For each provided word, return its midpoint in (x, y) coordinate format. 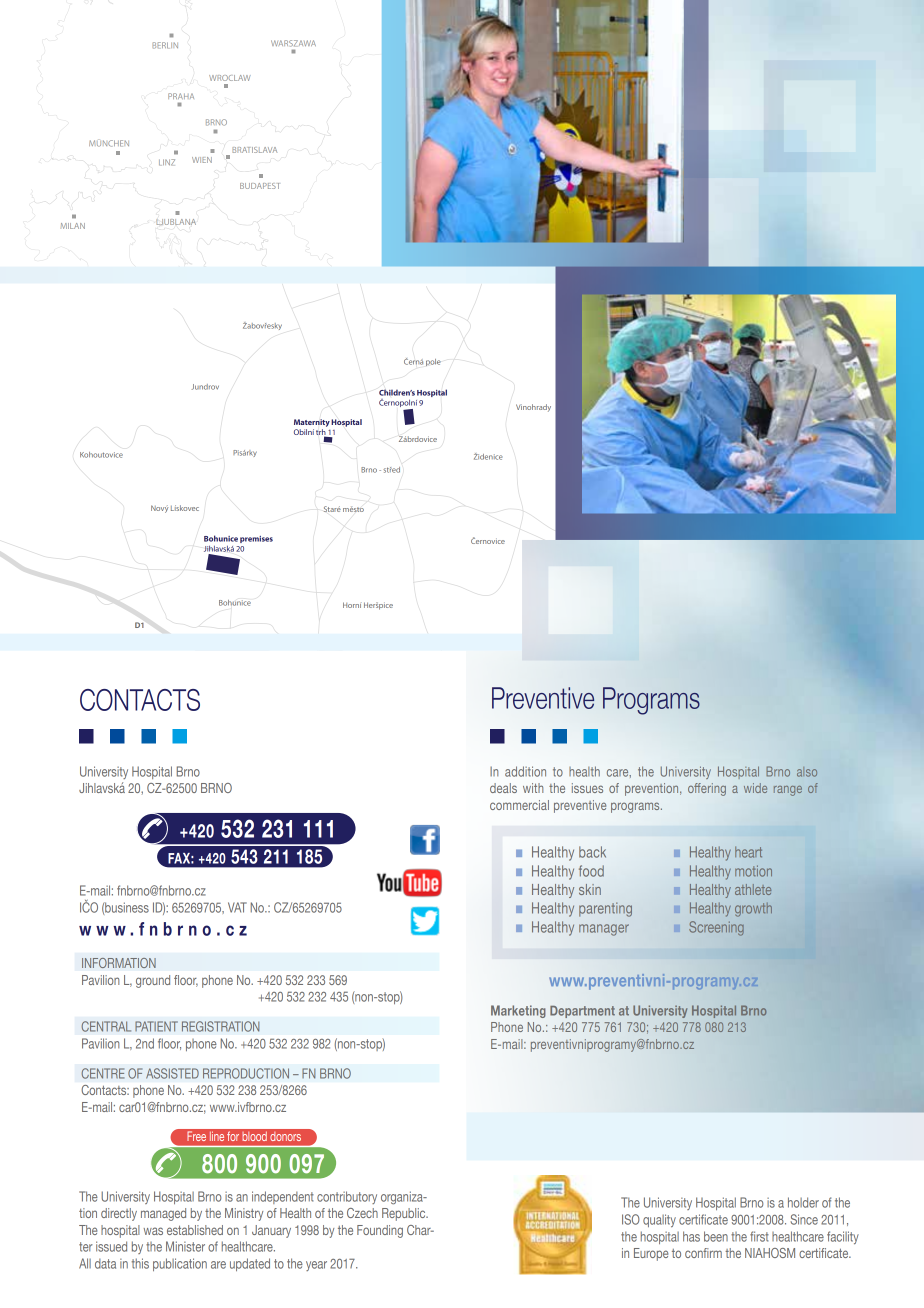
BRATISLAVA (255, 150)
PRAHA (181, 96)
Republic (405, 1214)
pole (433, 362)
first (759, 1236)
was (153, 1231)
